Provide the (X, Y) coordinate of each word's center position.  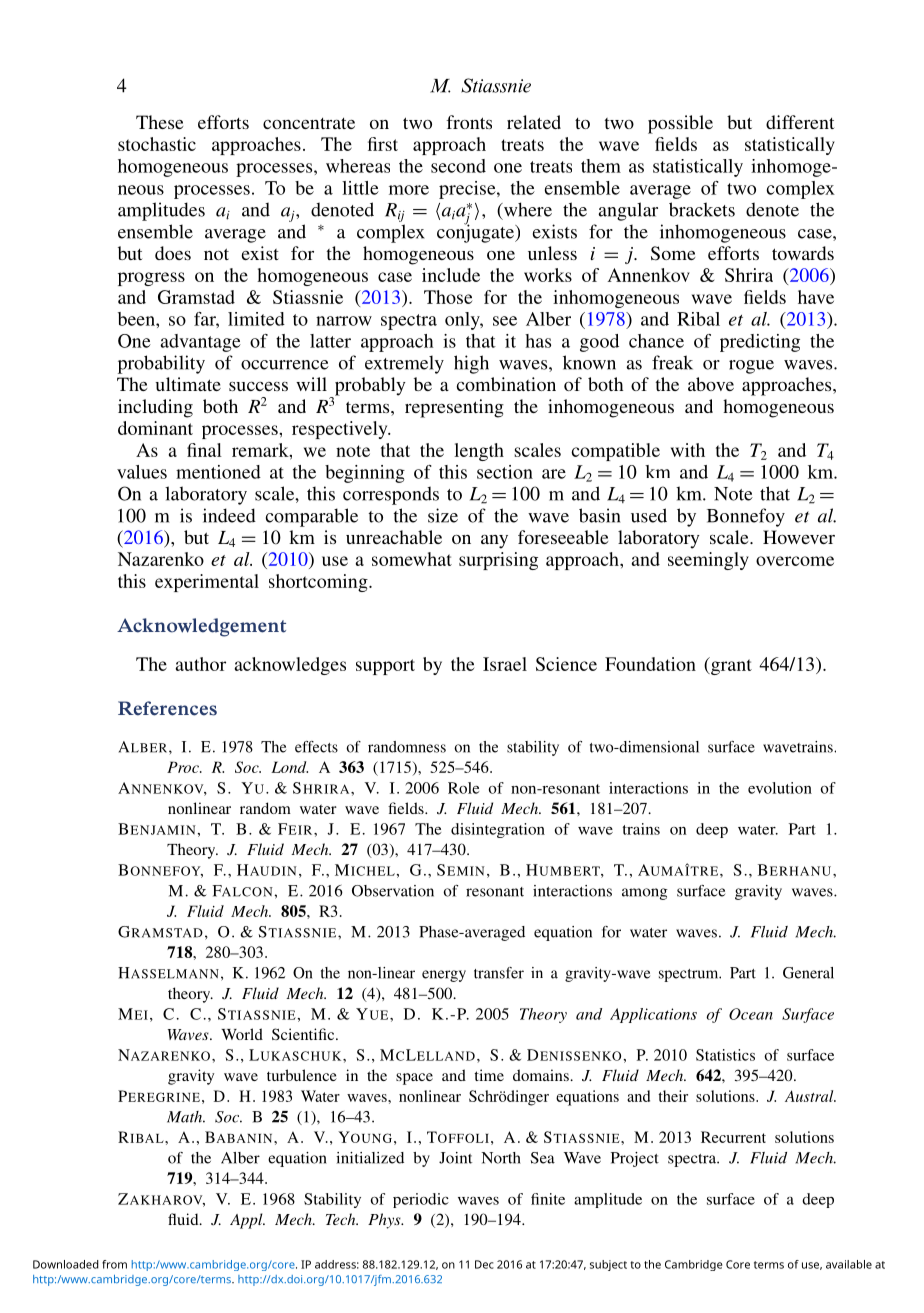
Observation (393, 891)
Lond (289, 767)
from (114, 1264)
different (800, 122)
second (458, 166)
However (799, 537)
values (142, 472)
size (443, 515)
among (645, 894)
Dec (484, 1264)
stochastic (157, 144)
